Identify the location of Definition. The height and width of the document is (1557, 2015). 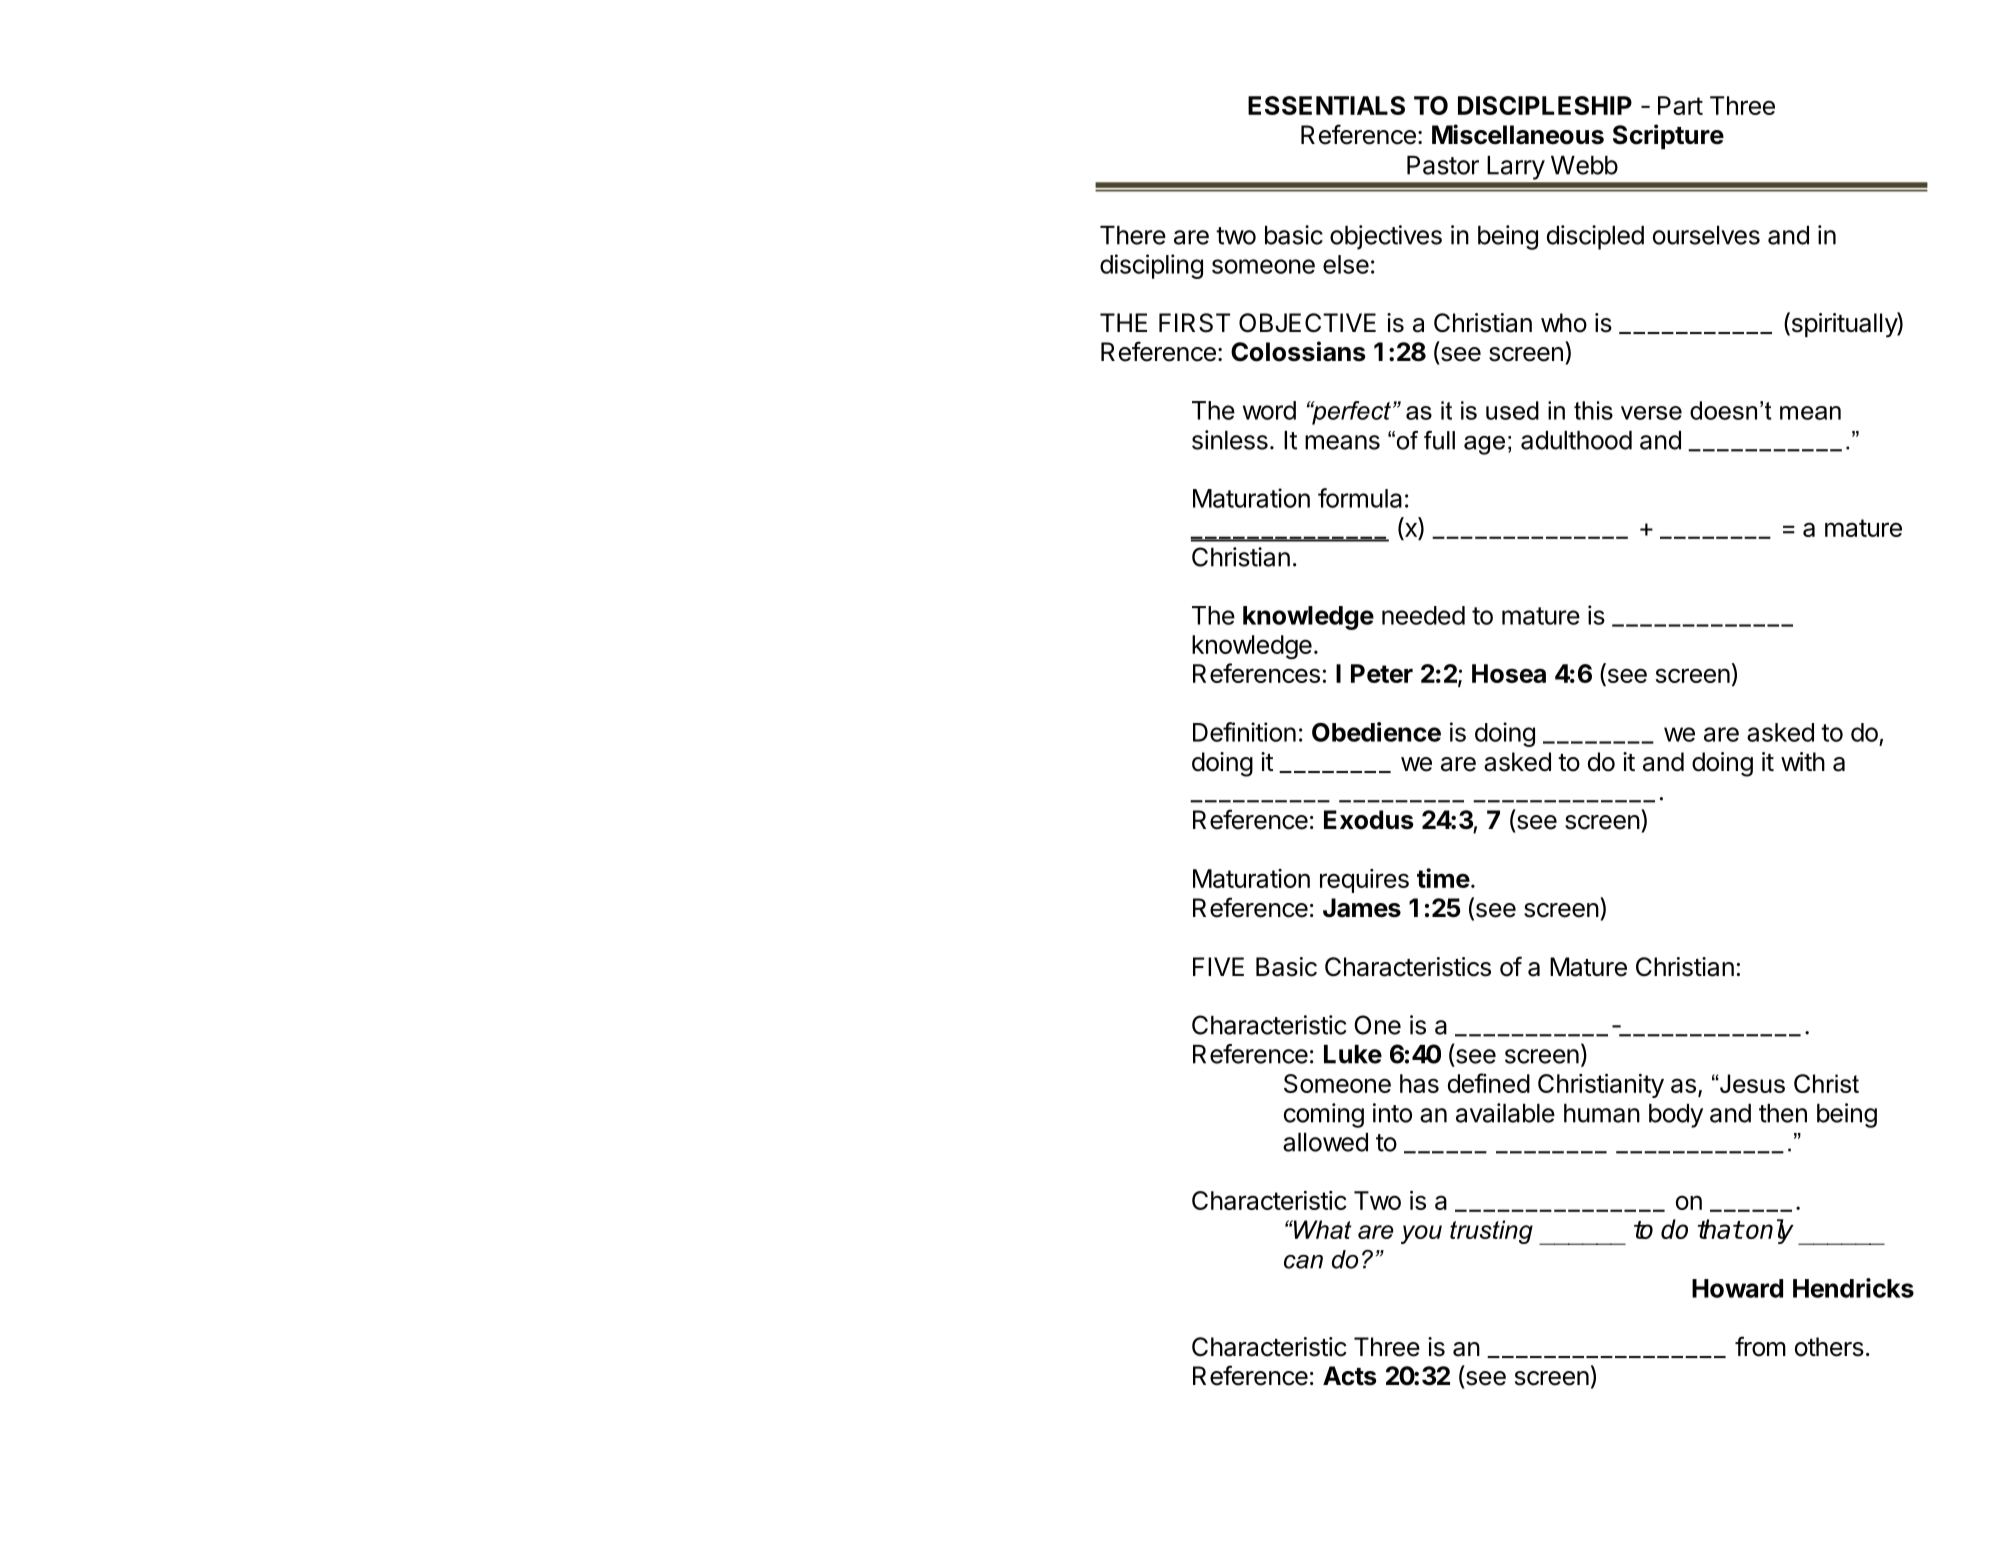
(1244, 732).
